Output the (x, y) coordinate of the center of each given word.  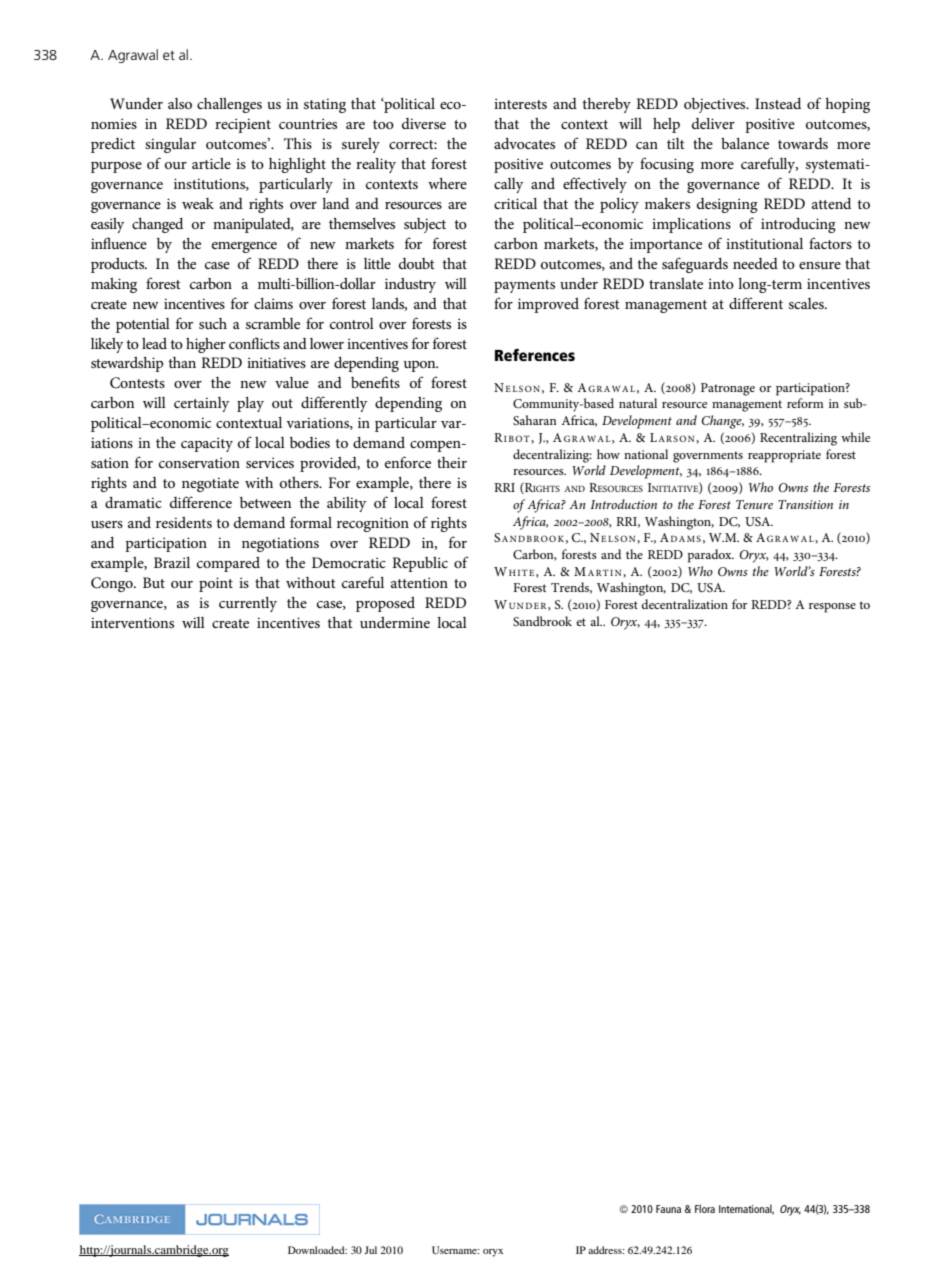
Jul (370, 1250)
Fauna (668, 1209)
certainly (201, 404)
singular (170, 145)
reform (805, 403)
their (452, 462)
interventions (132, 622)
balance (745, 143)
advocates (524, 143)
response (832, 608)
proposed (385, 604)
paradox (711, 556)
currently (248, 604)
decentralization (684, 604)
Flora (705, 1208)
